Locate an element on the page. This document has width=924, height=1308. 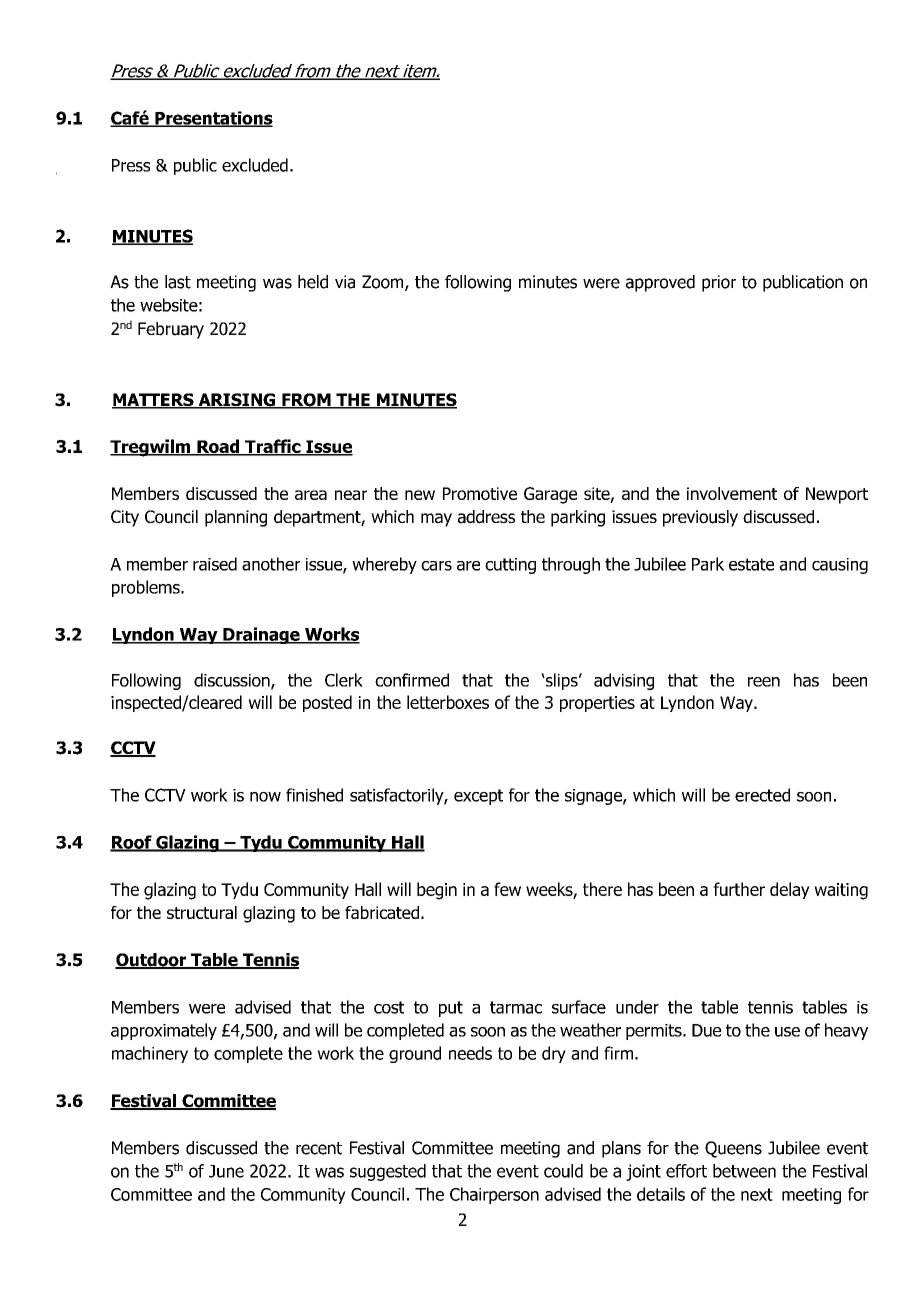
prior is located at coordinates (719, 283).
